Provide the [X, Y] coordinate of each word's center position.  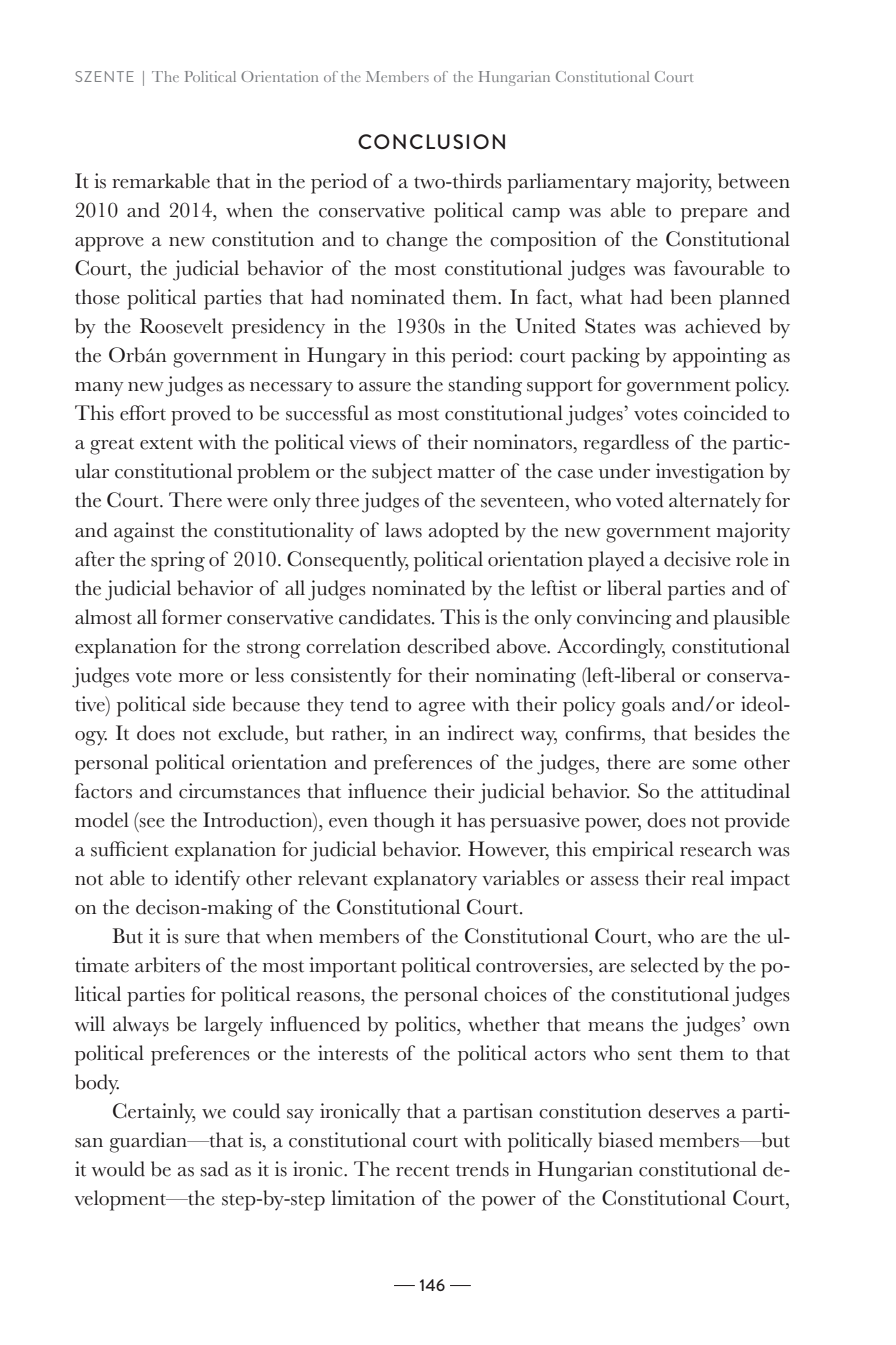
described [448, 646]
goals [643, 706]
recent [423, 1171]
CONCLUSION [431, 141]
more [201, 678]
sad [214, 1169]
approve [109, 244]
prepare [714, 215]
